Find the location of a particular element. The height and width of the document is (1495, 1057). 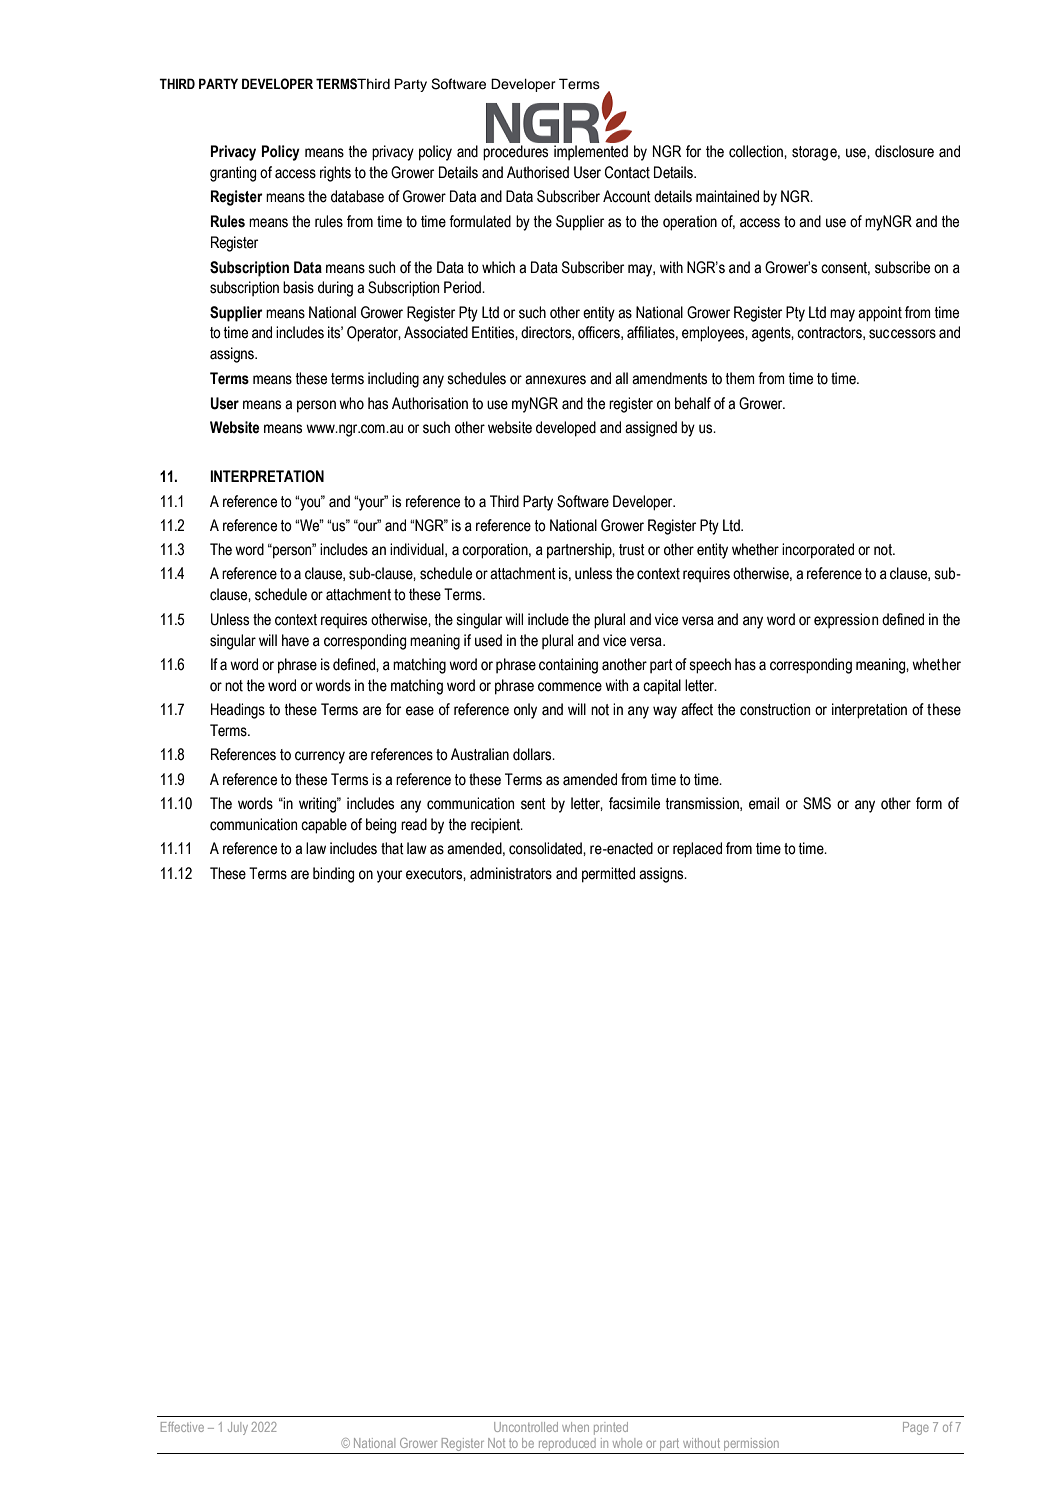

administrators is located at coordinates (511, 873).
